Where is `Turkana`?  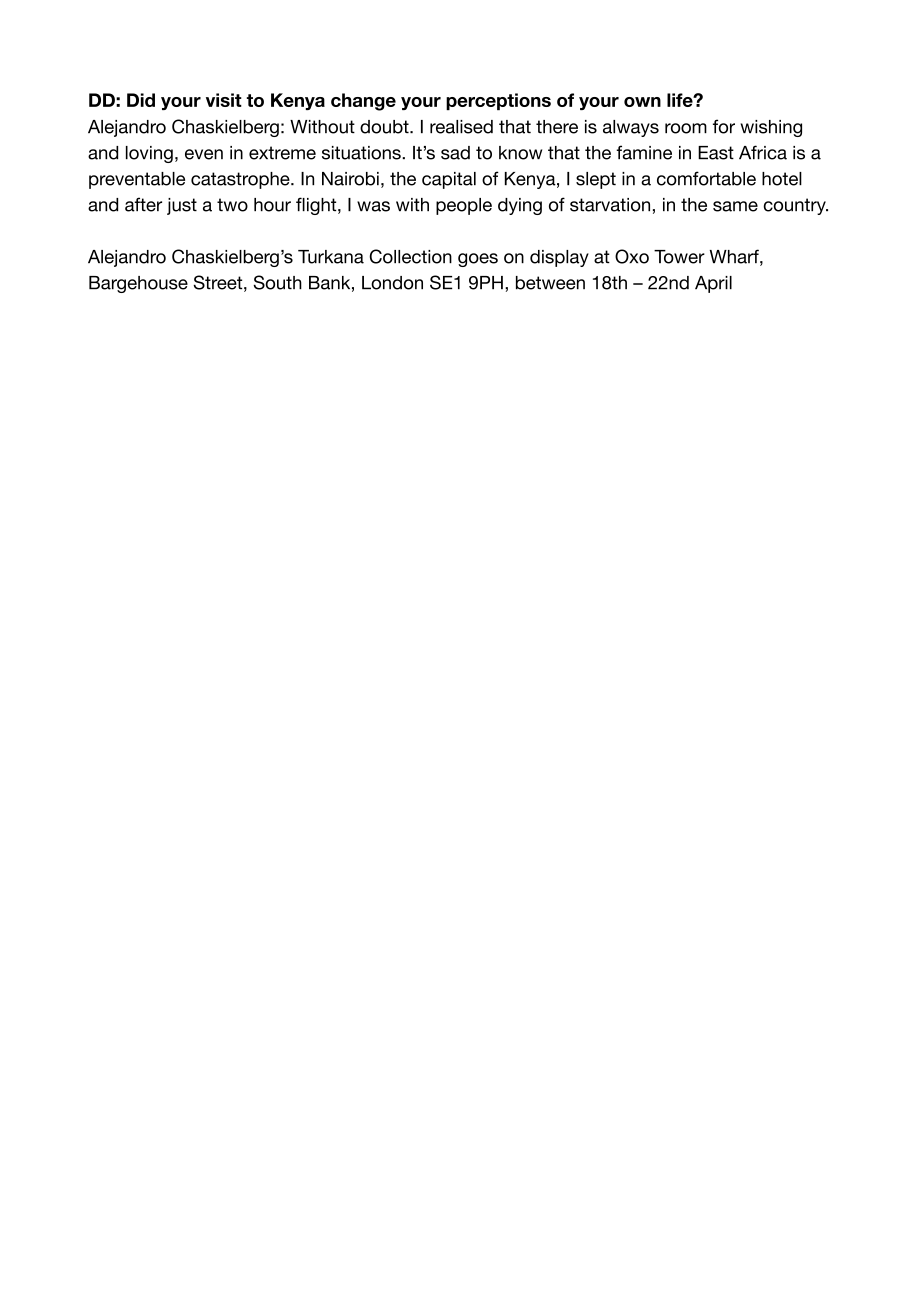 Turkana is located at coordinates (331, 257).
